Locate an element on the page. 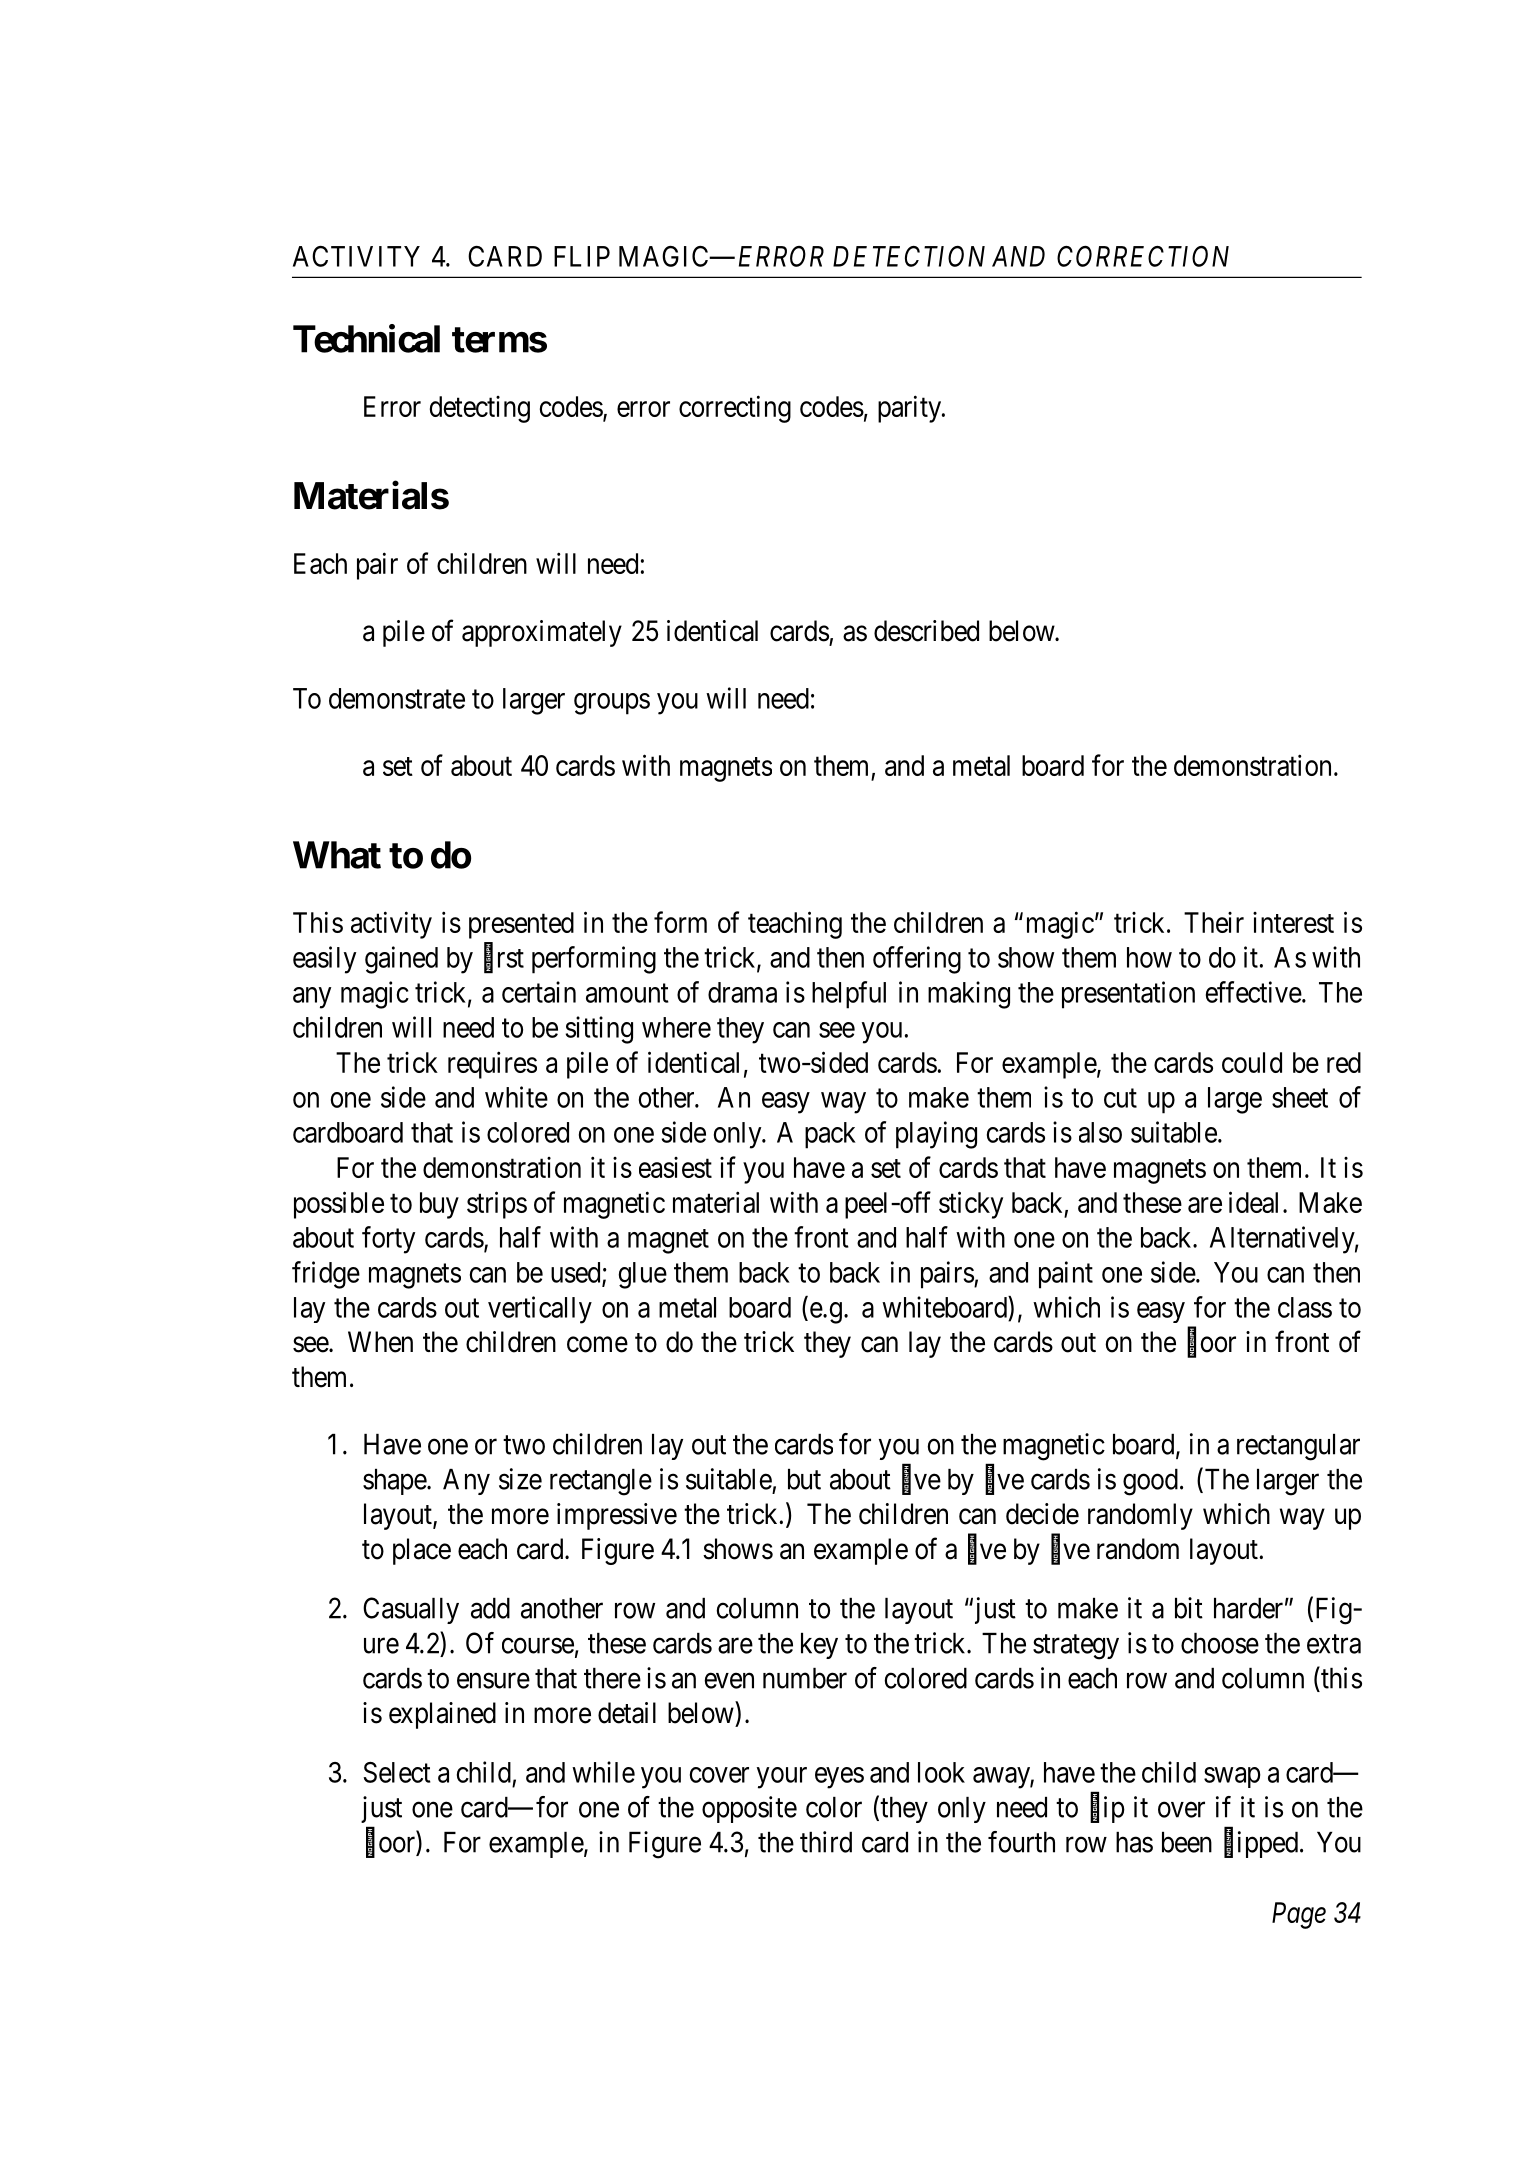 This page has width=1532, height=2168. Select is located at coordinates (397, 1772).
